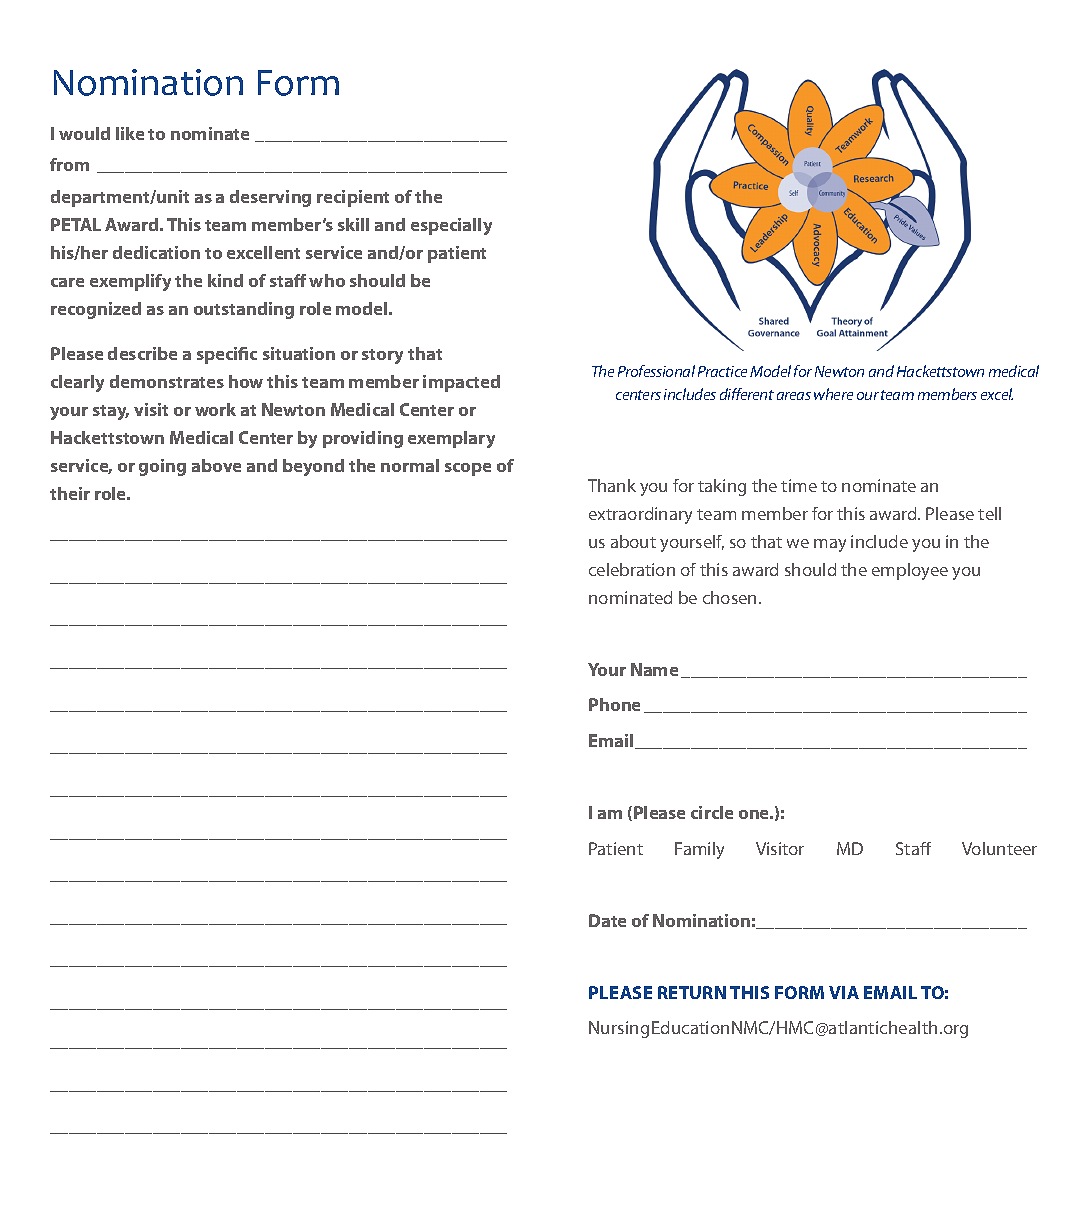 The width and height of the page is (1076, 1211). Describe the element at coordinates (70, 493) in the page. I see `their` at that location.
